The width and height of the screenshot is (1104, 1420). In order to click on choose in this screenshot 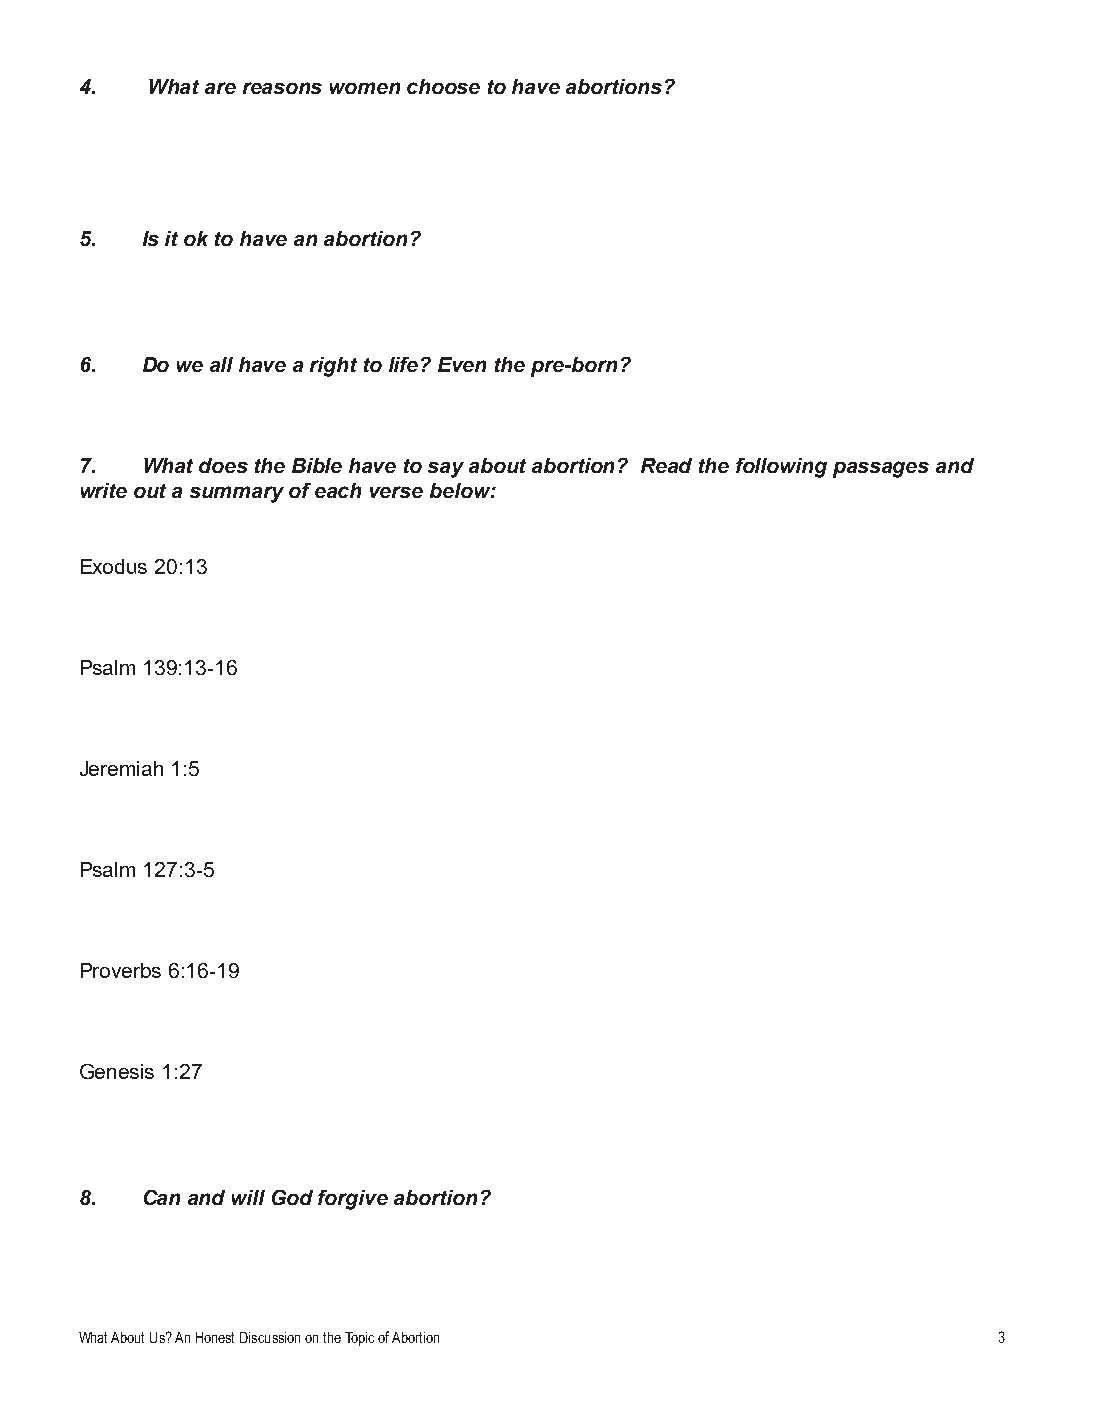, I will do `click(443, 86)`.
